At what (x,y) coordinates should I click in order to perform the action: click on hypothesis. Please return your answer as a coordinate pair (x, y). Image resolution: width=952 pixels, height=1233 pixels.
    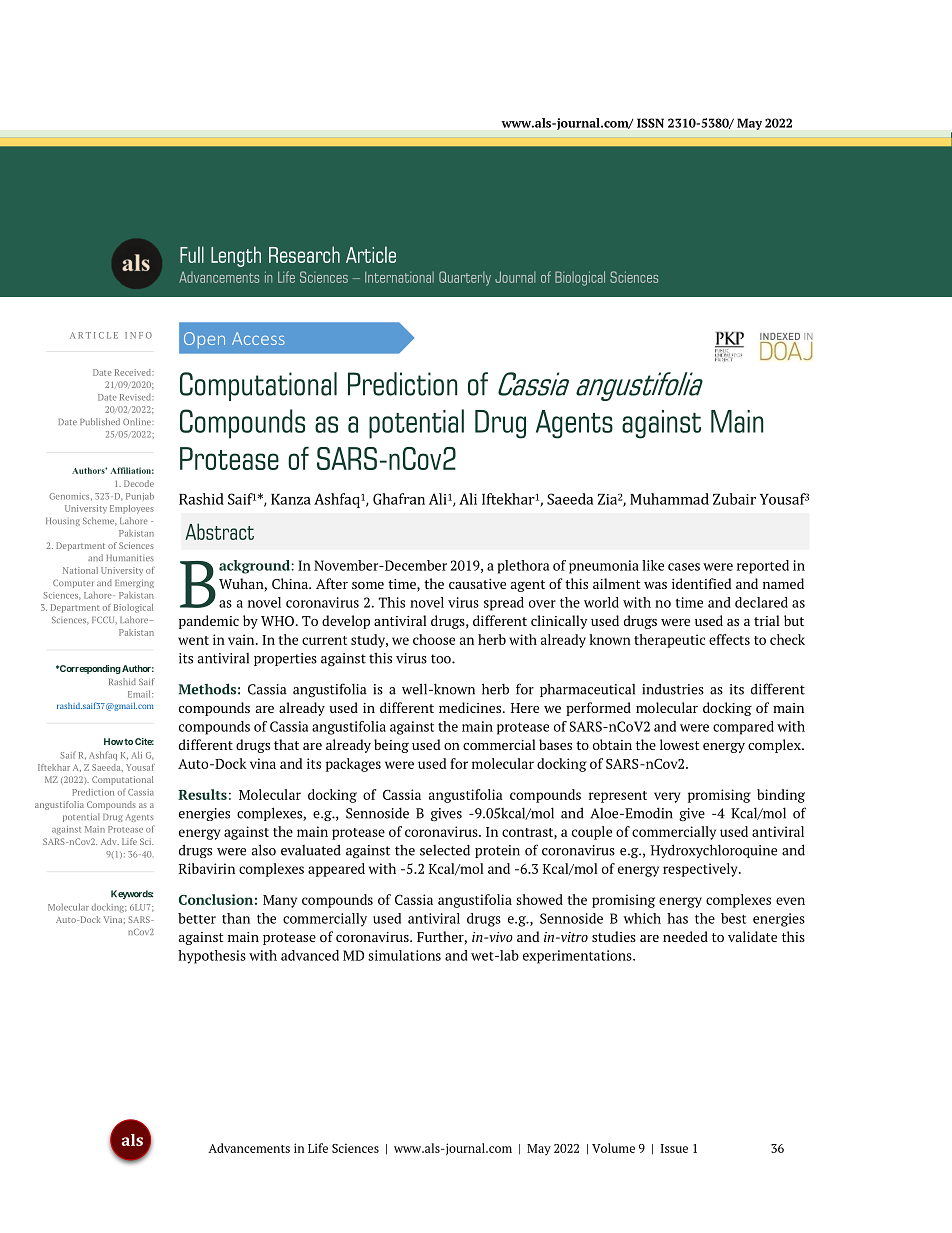
    Looking at the image, I should click on (212, 957).
